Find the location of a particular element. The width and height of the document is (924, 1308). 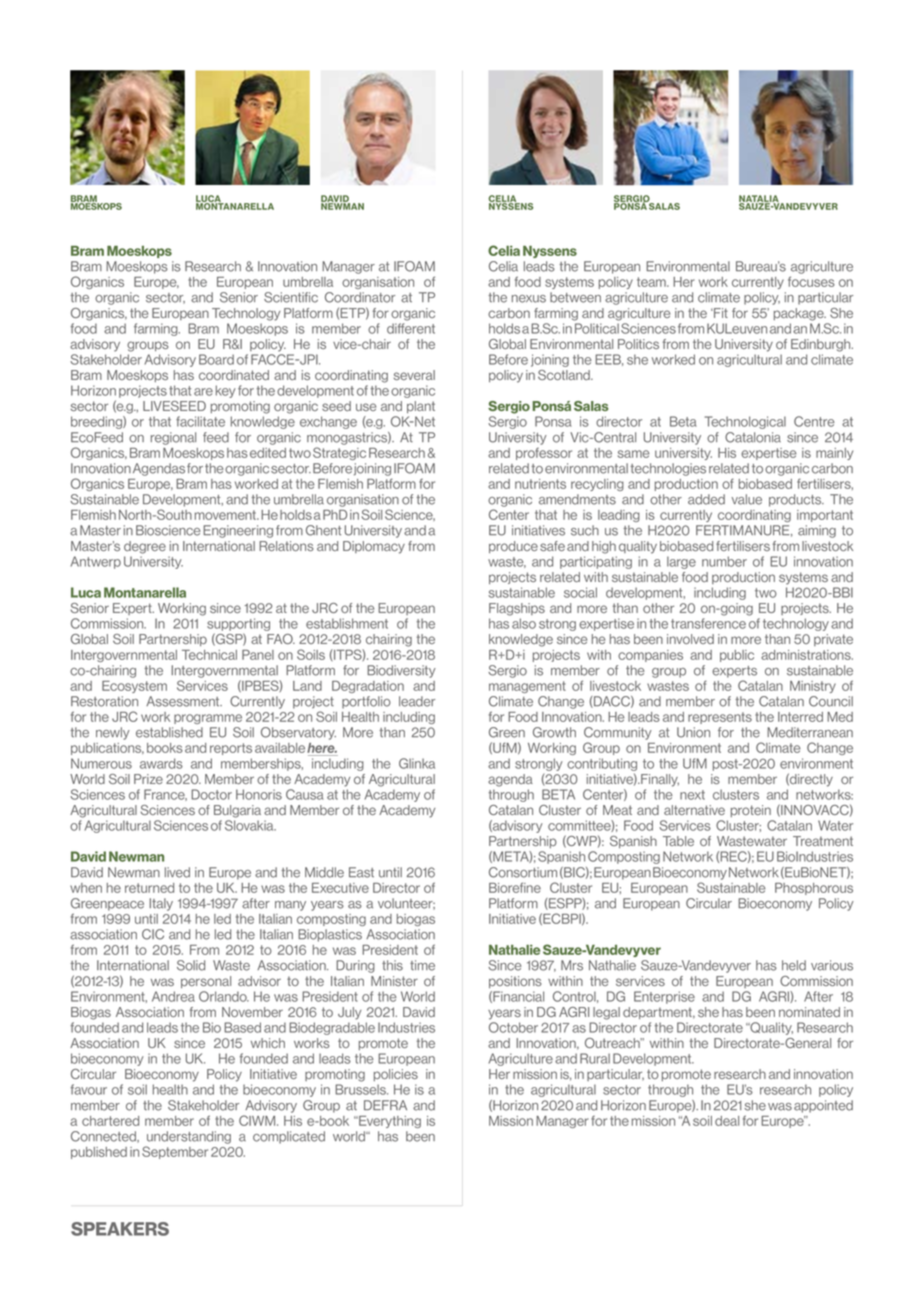

Fit is located at coordinates (720, 313).
